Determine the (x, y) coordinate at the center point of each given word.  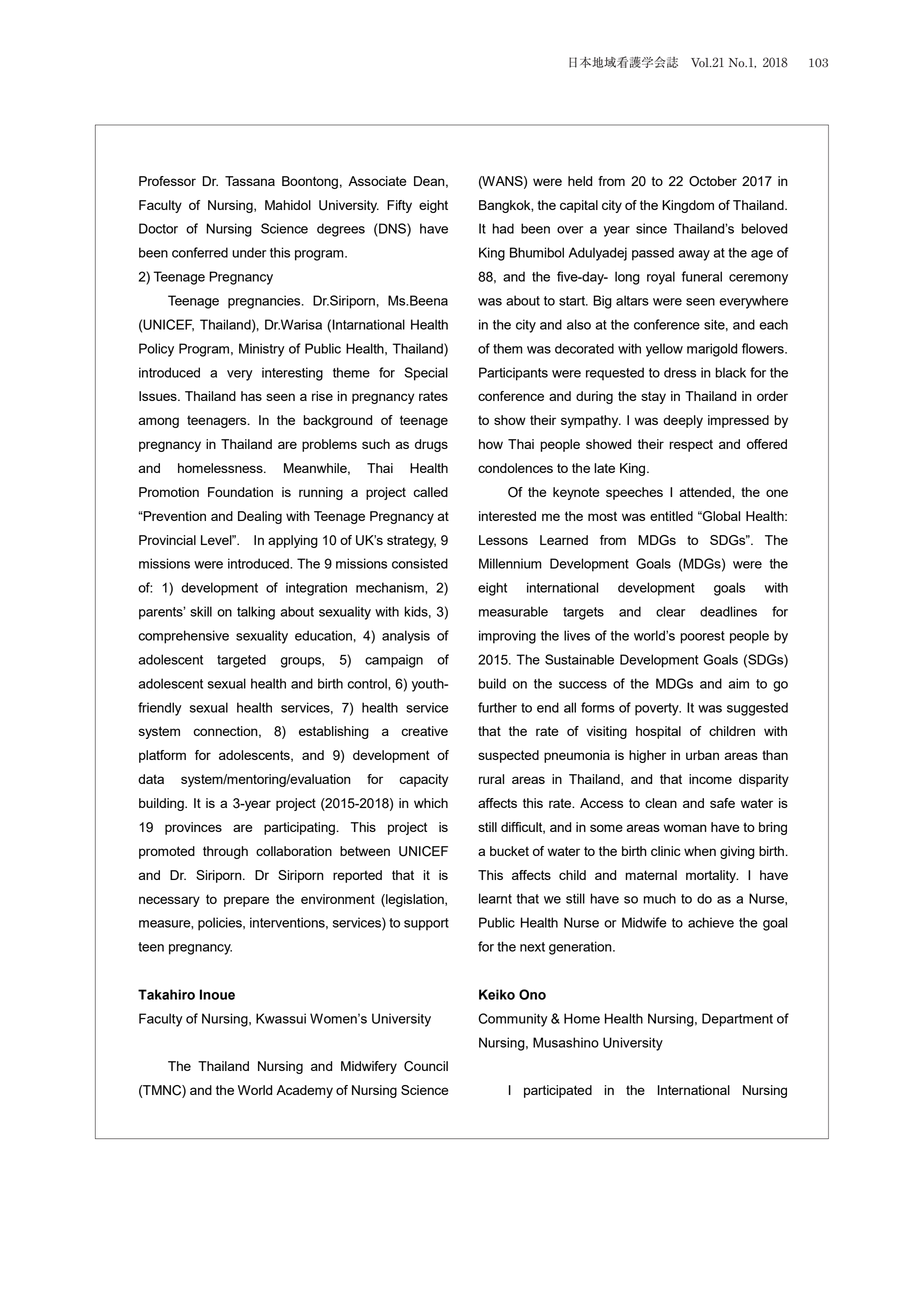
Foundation (240, 492)
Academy (304, 1091)
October (713, 181)
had (503, 228)
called (430, 492)
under (249, 252)
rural (491, 779)
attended (706, 492)
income (710, 779)
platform (162, 756)
